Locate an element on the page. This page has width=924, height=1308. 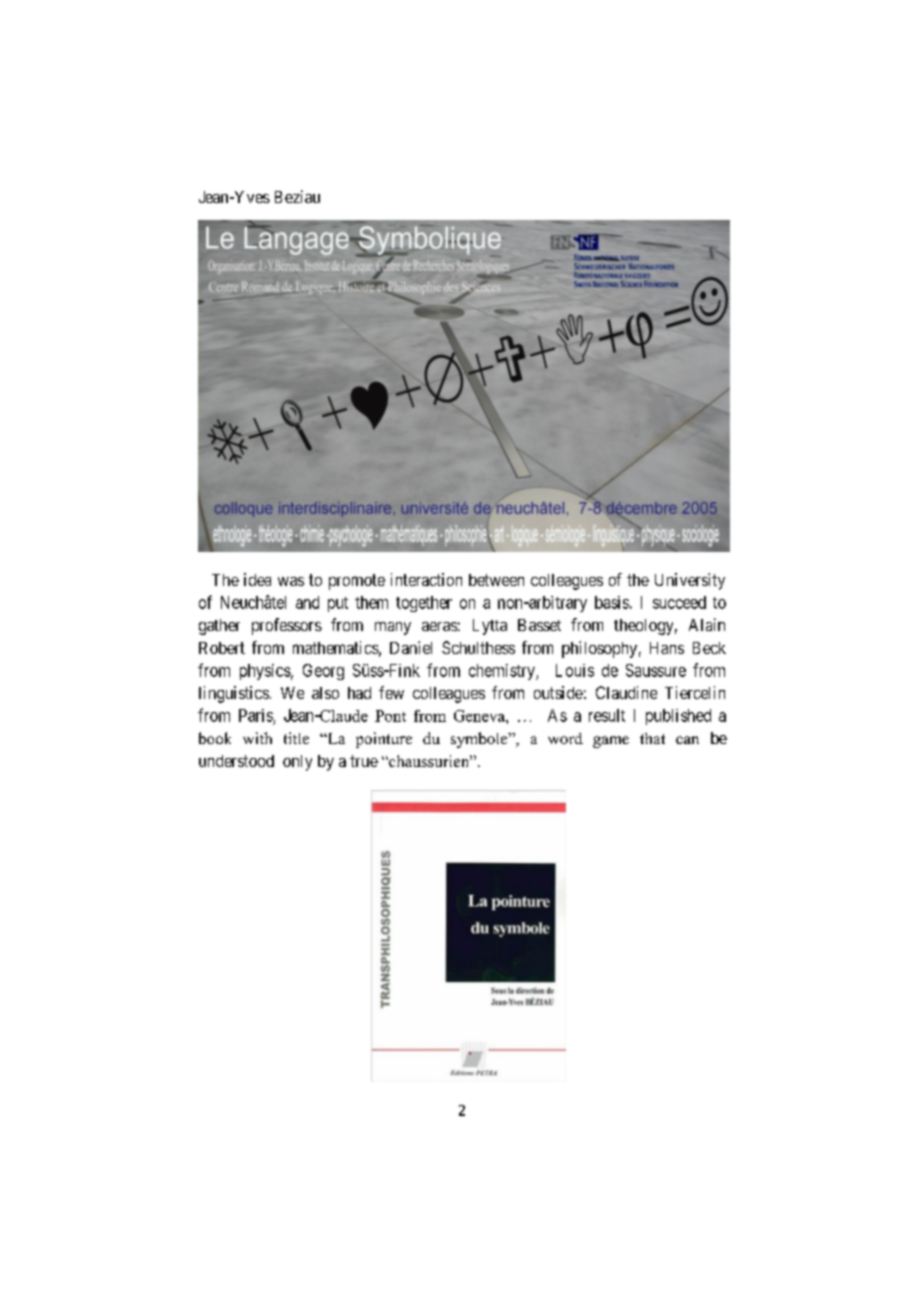
was is located at coordinates (291, 581).
